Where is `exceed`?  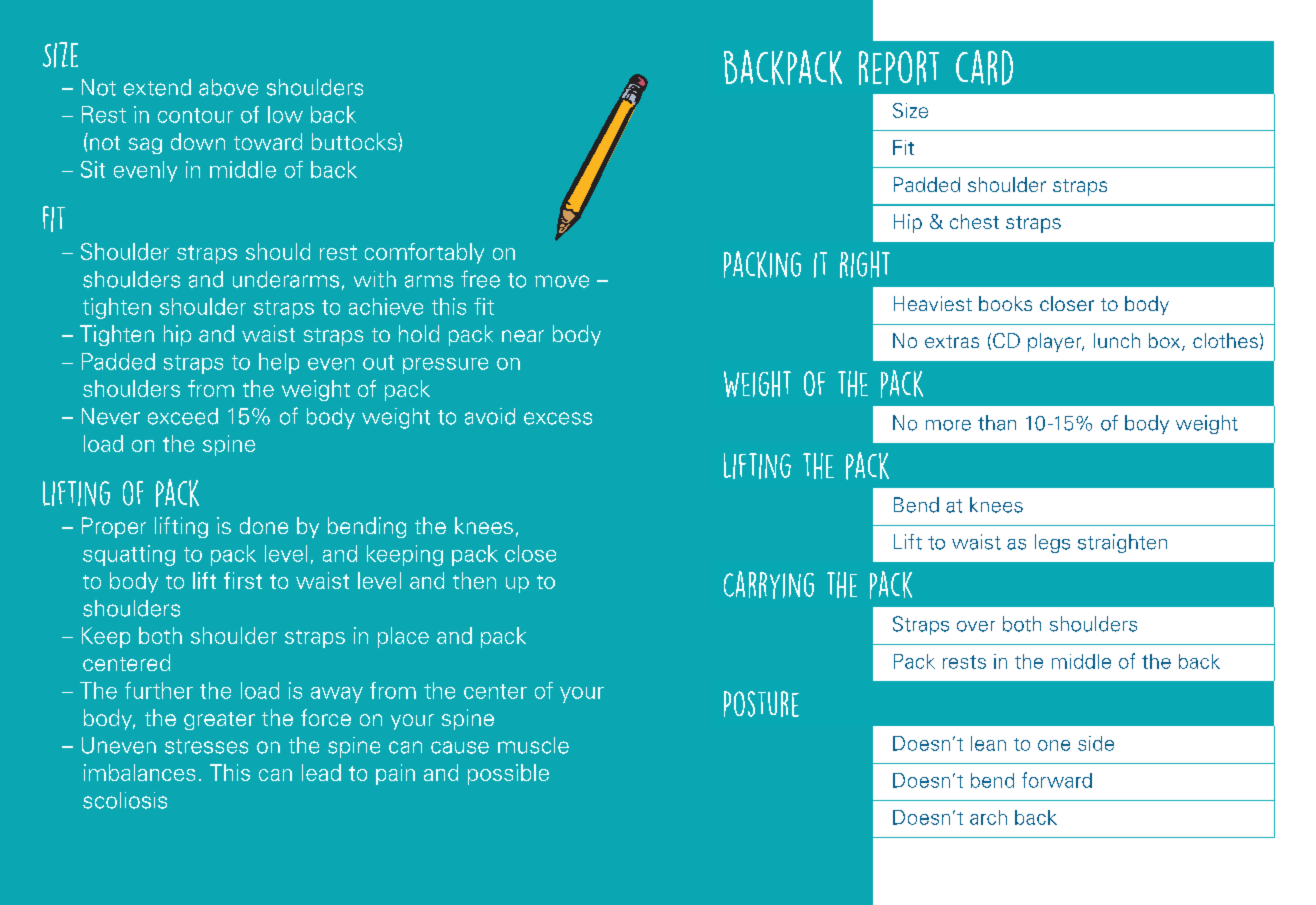
exceed is located at coordinates (183, 416).
